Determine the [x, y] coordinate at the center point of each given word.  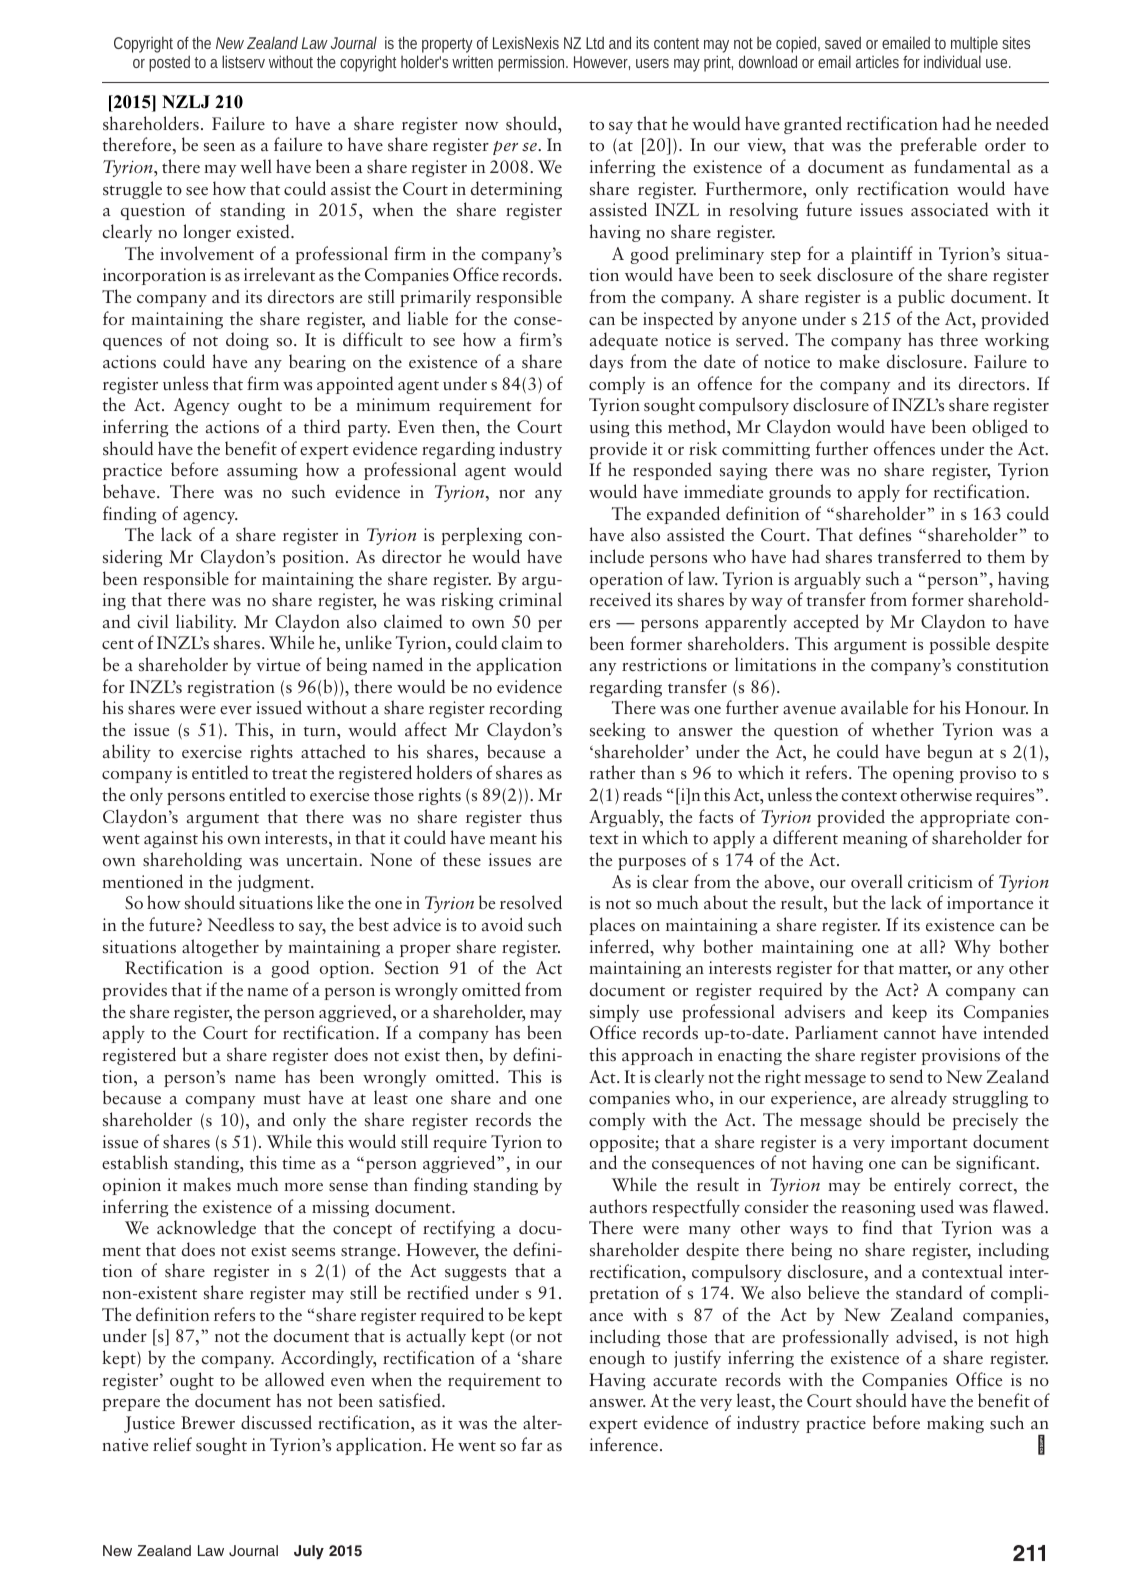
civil [152, 621]
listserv [243, 61]
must [282, 1099]
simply [614, 1013]
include [617, 556]
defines [885, 534]
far [531, 1444]
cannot [910, 1035]
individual [952, 61]
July [309, 1552]
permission [533, 64]
